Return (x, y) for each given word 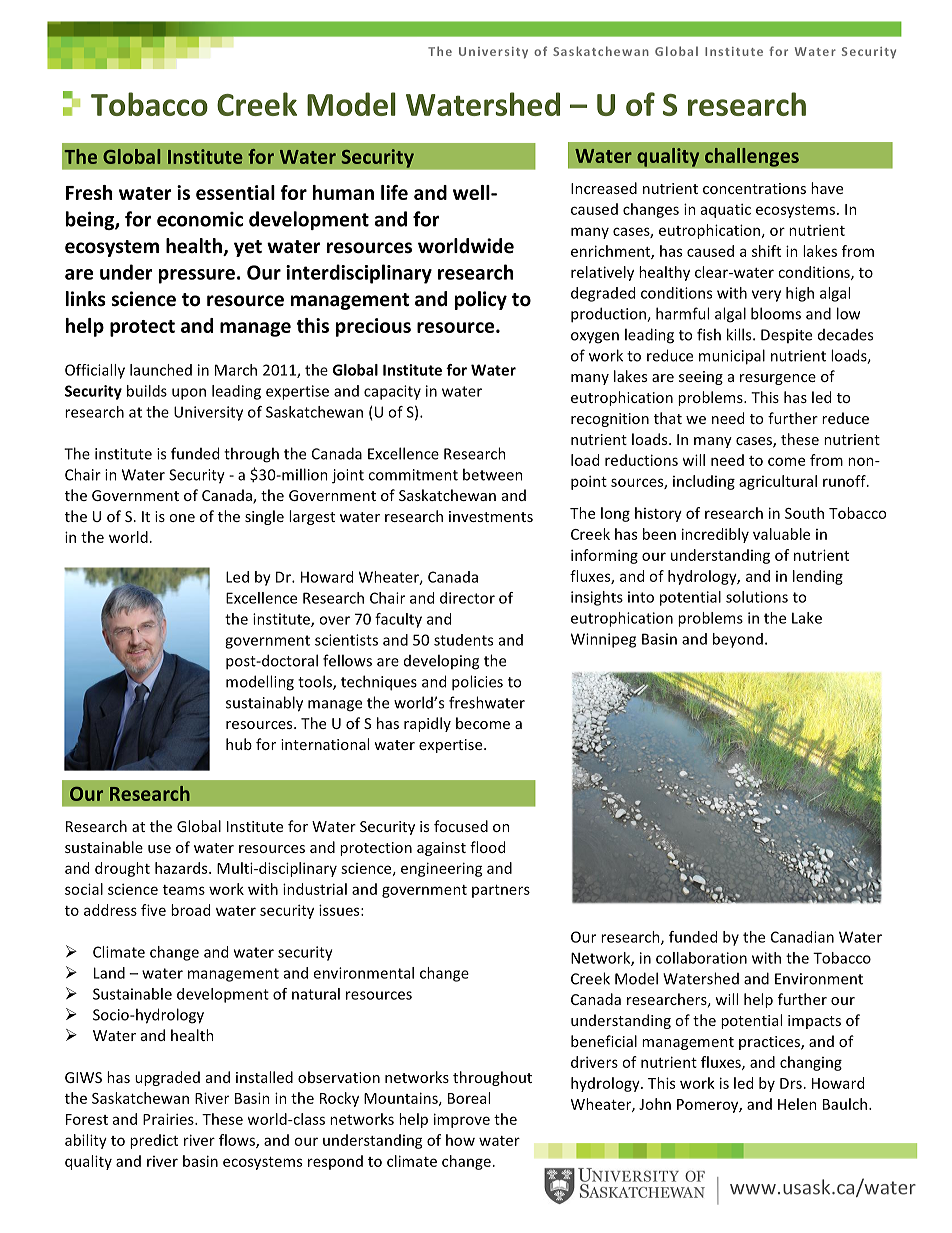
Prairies (169, 1119)
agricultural (778, 482)
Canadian (802, 937)
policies (477, 683)
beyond (738, 640)
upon (189, 394)
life (394, 192)
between (493, 474)
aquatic (726, 210)
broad (190, 910)
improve (462, 1120)
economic (200, 219)
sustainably (264, 704)
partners (501, 891)
